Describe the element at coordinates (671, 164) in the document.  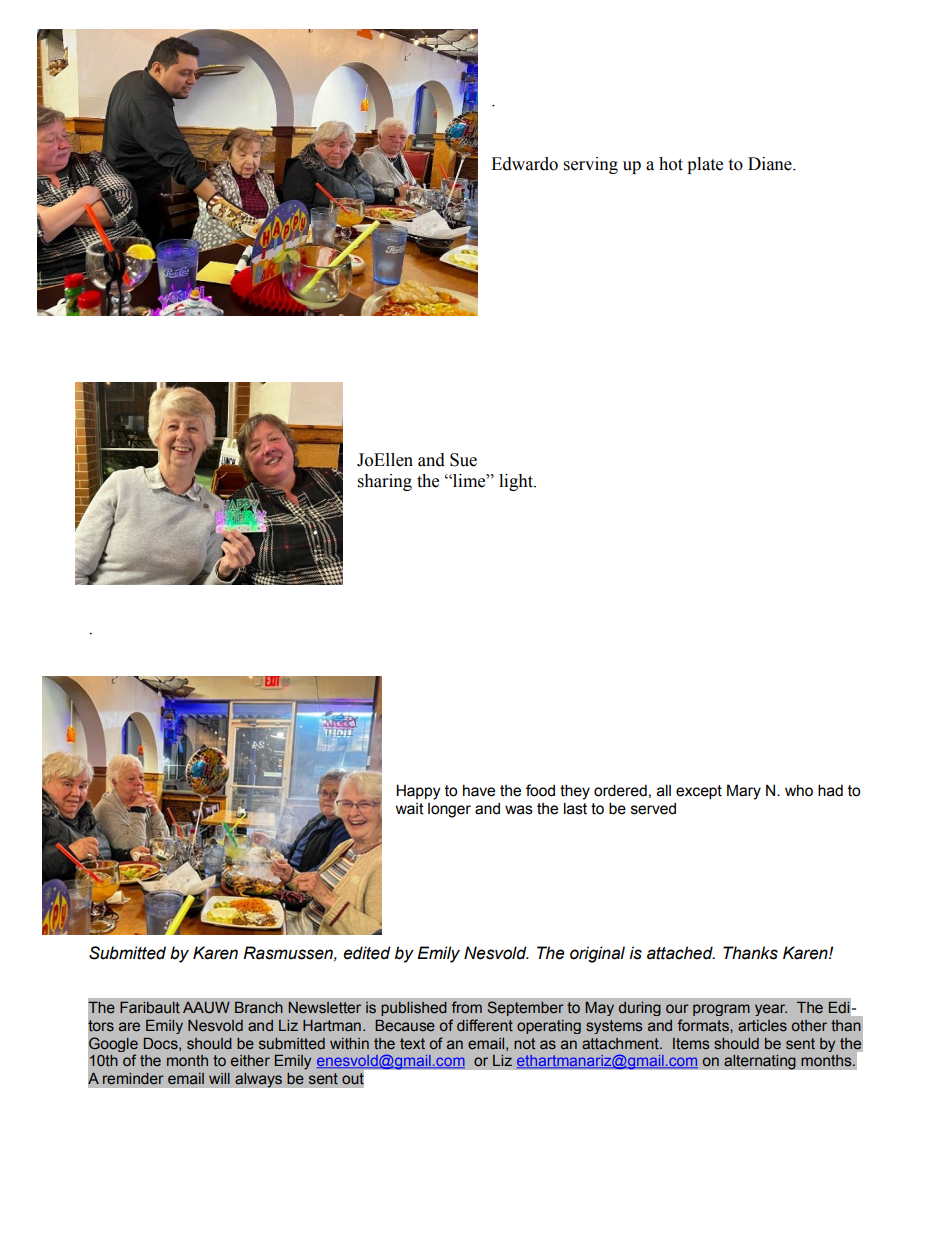
I see `hot` at that location.
